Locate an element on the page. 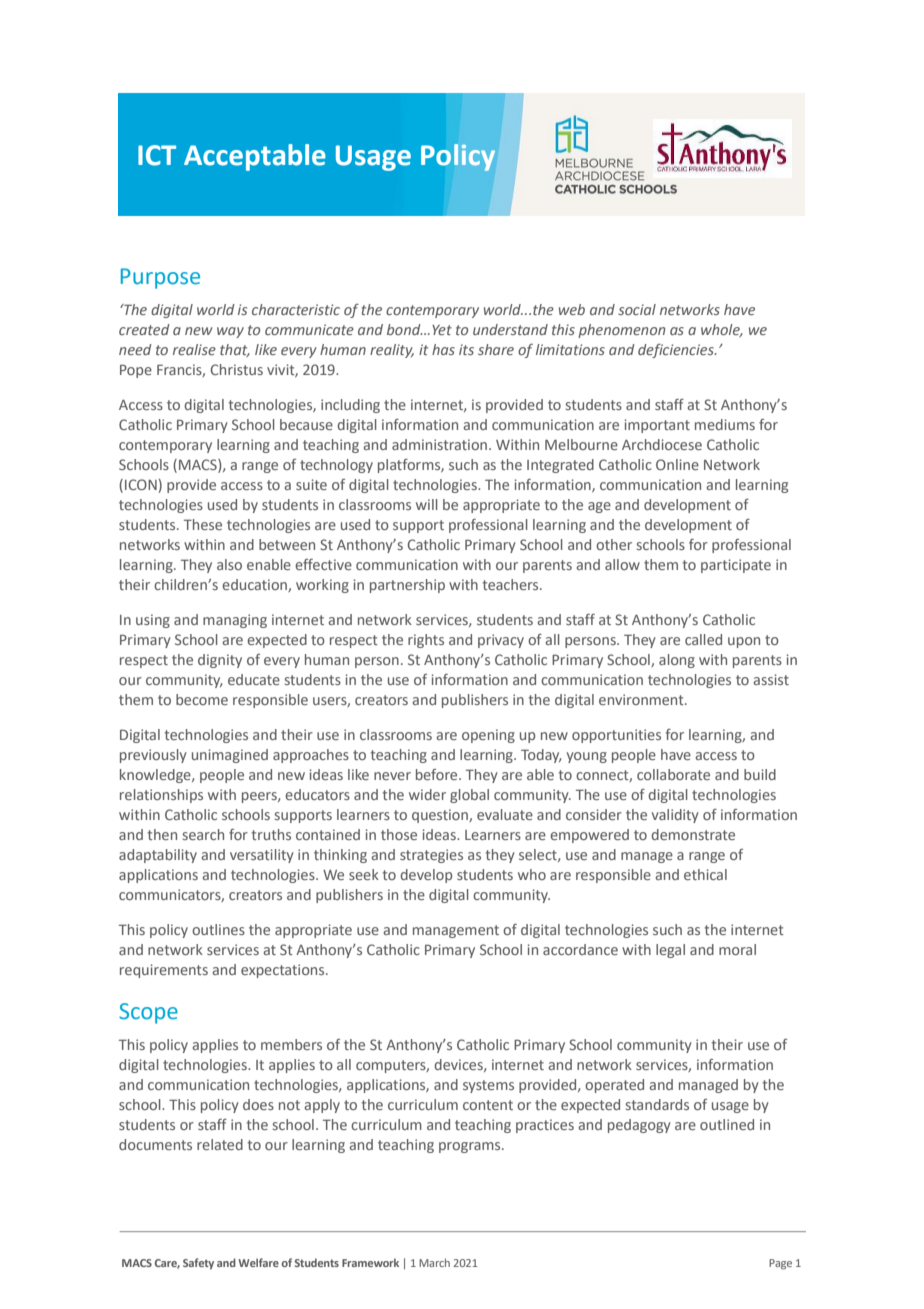 Image resolution: width=924 pixels, height=1309 pixels. opening is located at coordinates (488, 736).
